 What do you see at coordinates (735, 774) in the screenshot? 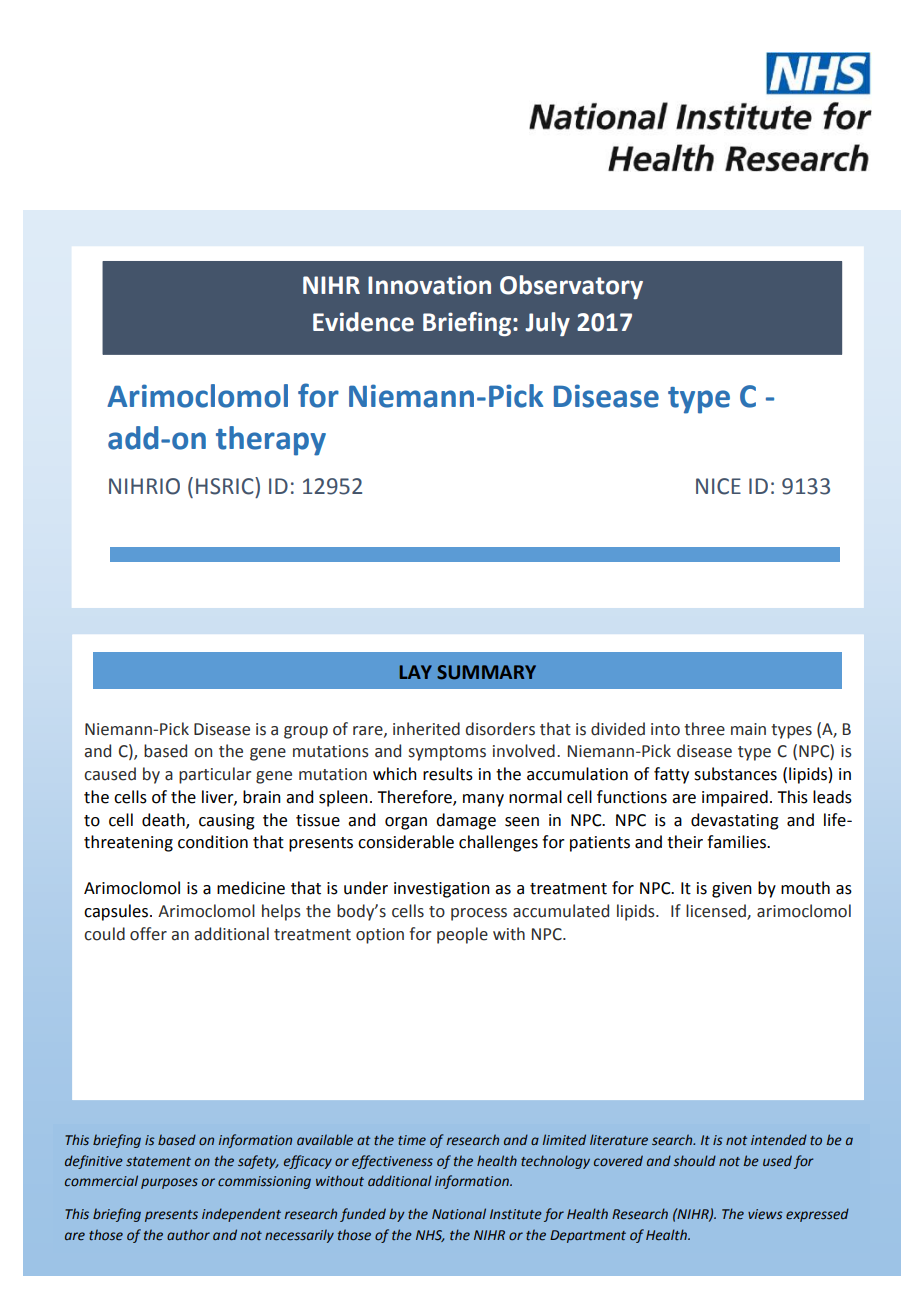
I see `substances` at bounding box center [735, 774].
